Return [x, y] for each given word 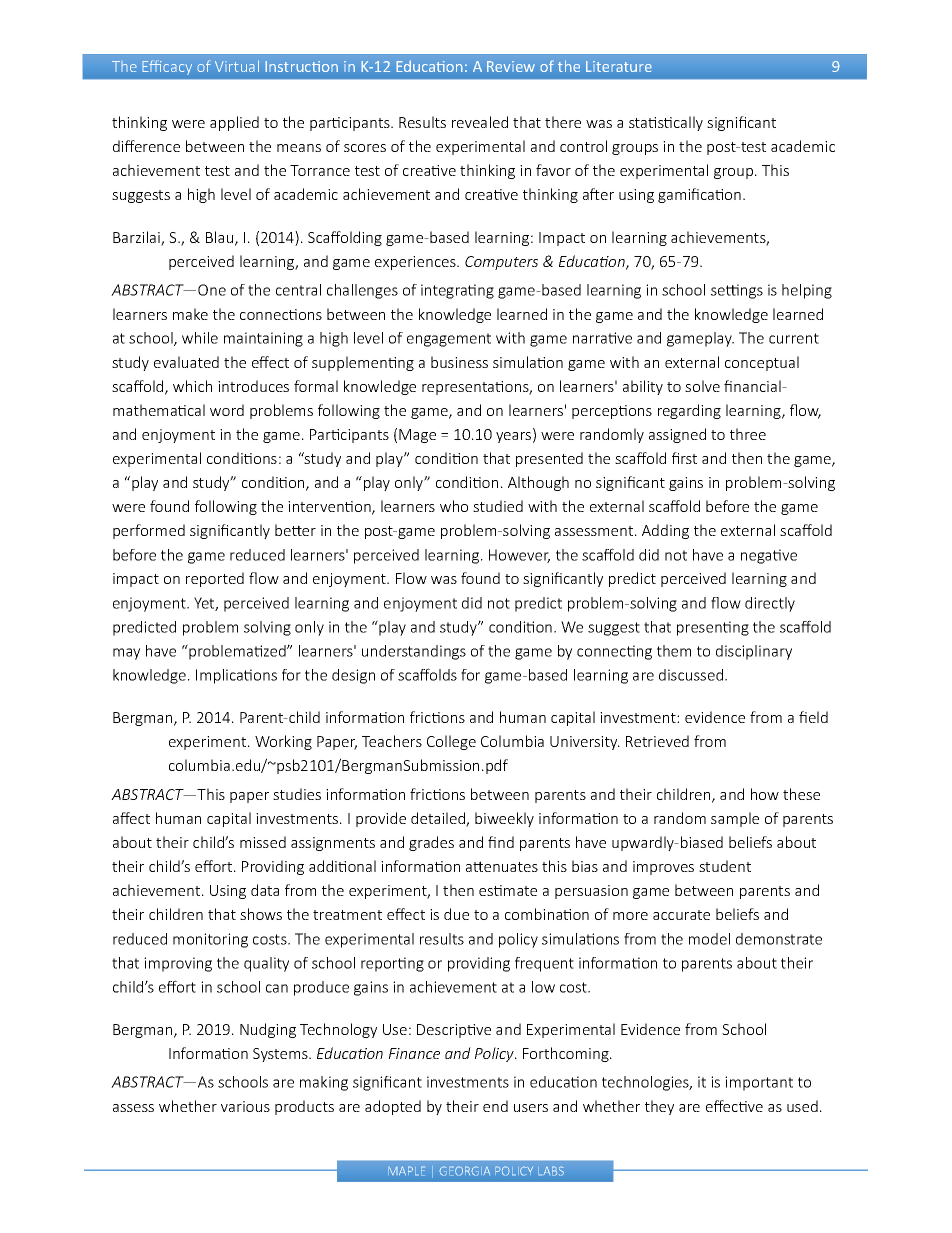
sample [735, 819]
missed [263, 842]
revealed [480, 122]
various [245, 1106]
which [192, 386]
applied [234, 123]
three [748, 434]
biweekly [504, 819]
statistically [666, 123]
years [515, 437]
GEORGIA [464, 1171]
